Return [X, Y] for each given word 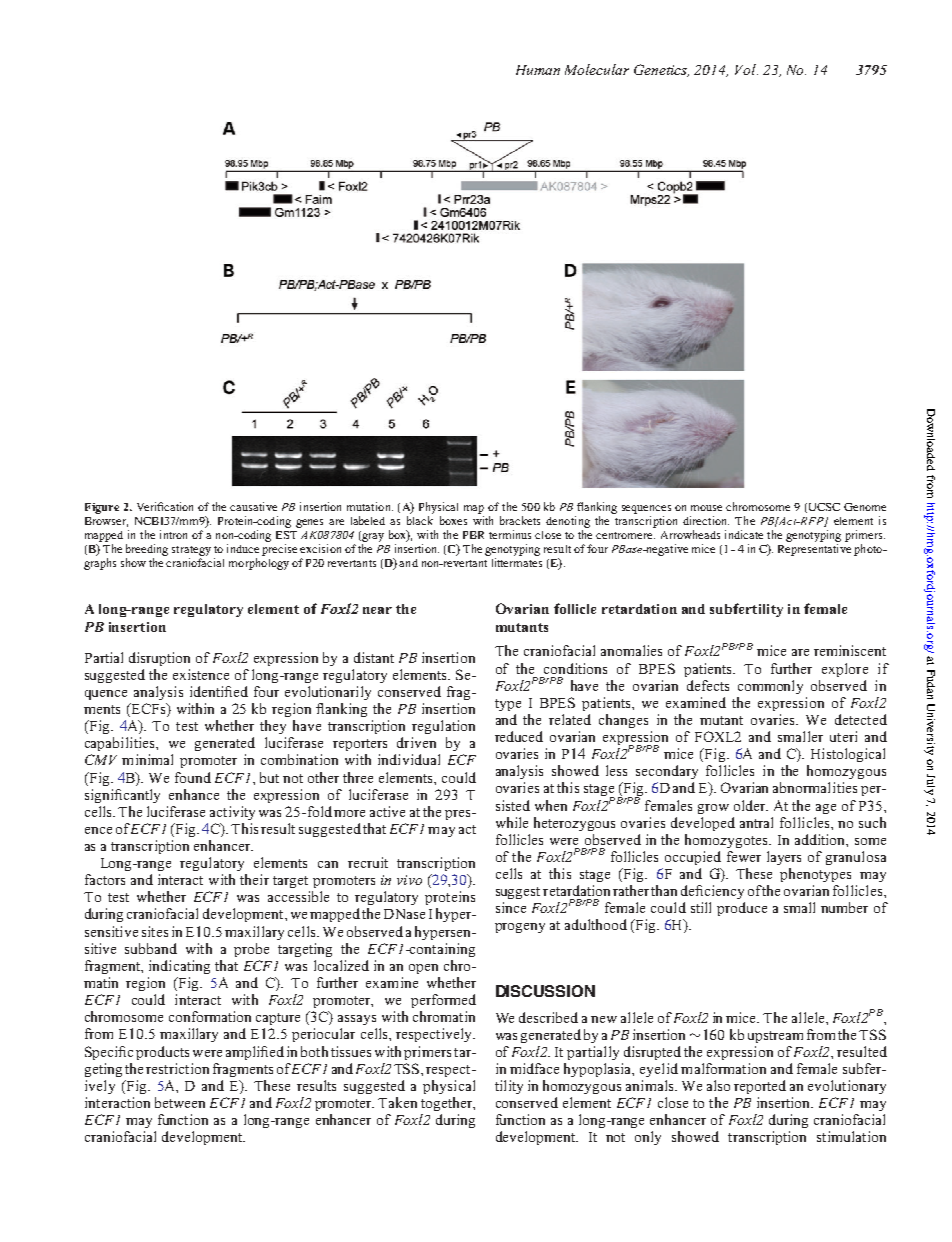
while [512, 822]
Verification [165, 506]
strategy [191, 551]
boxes [453, 520]
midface [534, 1068]
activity [232, 813]
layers [784, 858]
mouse [706, 508]
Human [538, 70]
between [180, 1102]
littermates [517, 562]
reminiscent [850, 650]
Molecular [597, 69]
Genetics [661, 70]
